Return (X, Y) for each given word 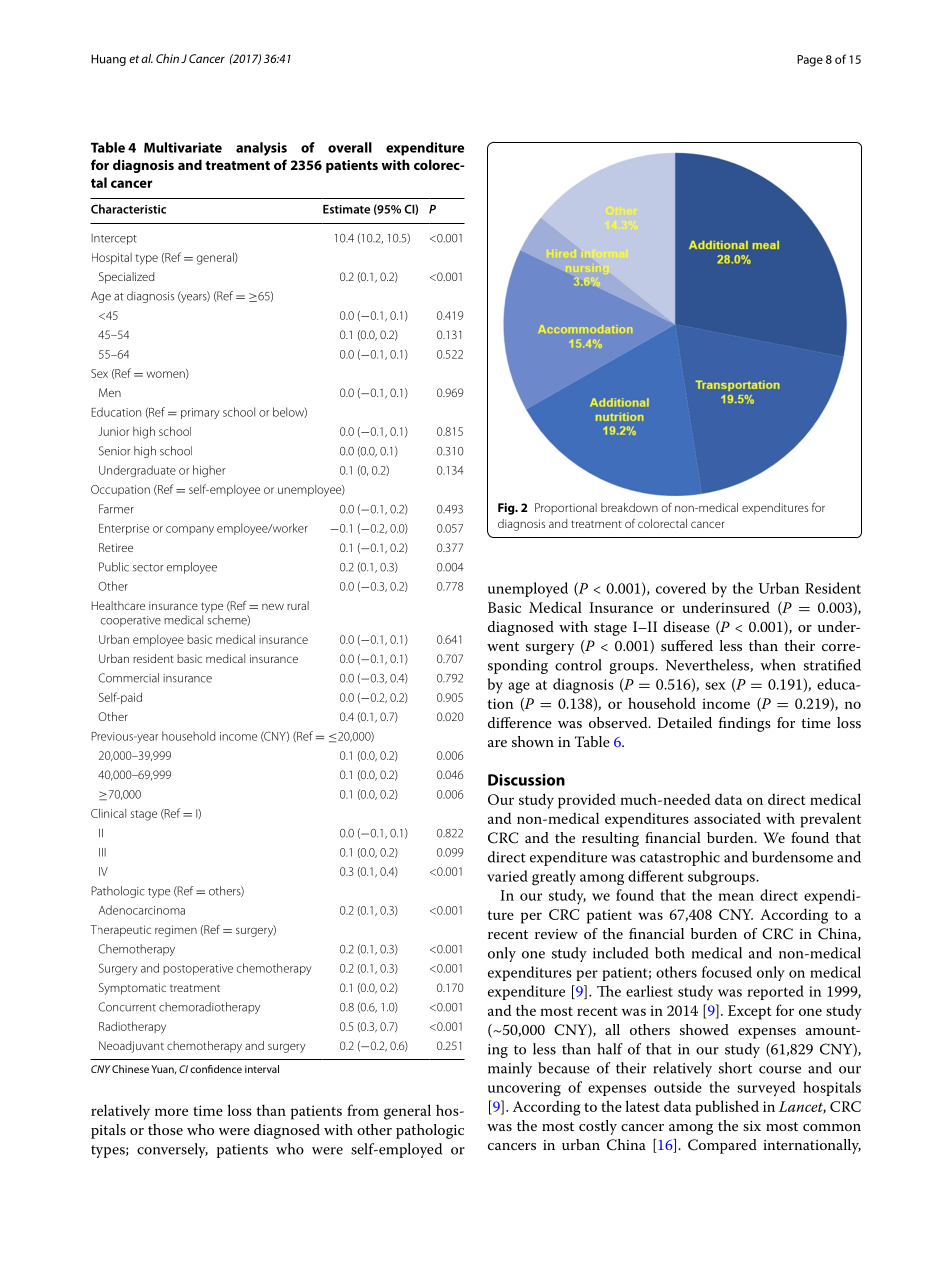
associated (727, 818)
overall (350, 147)
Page (810, 61)
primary (200, 413)
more (171, 1112)
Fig (507, 509)
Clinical (108, 813)
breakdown (629, 507)
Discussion (526, 780)
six (752, 1126)
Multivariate (183, 147)
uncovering (524, 1089)
